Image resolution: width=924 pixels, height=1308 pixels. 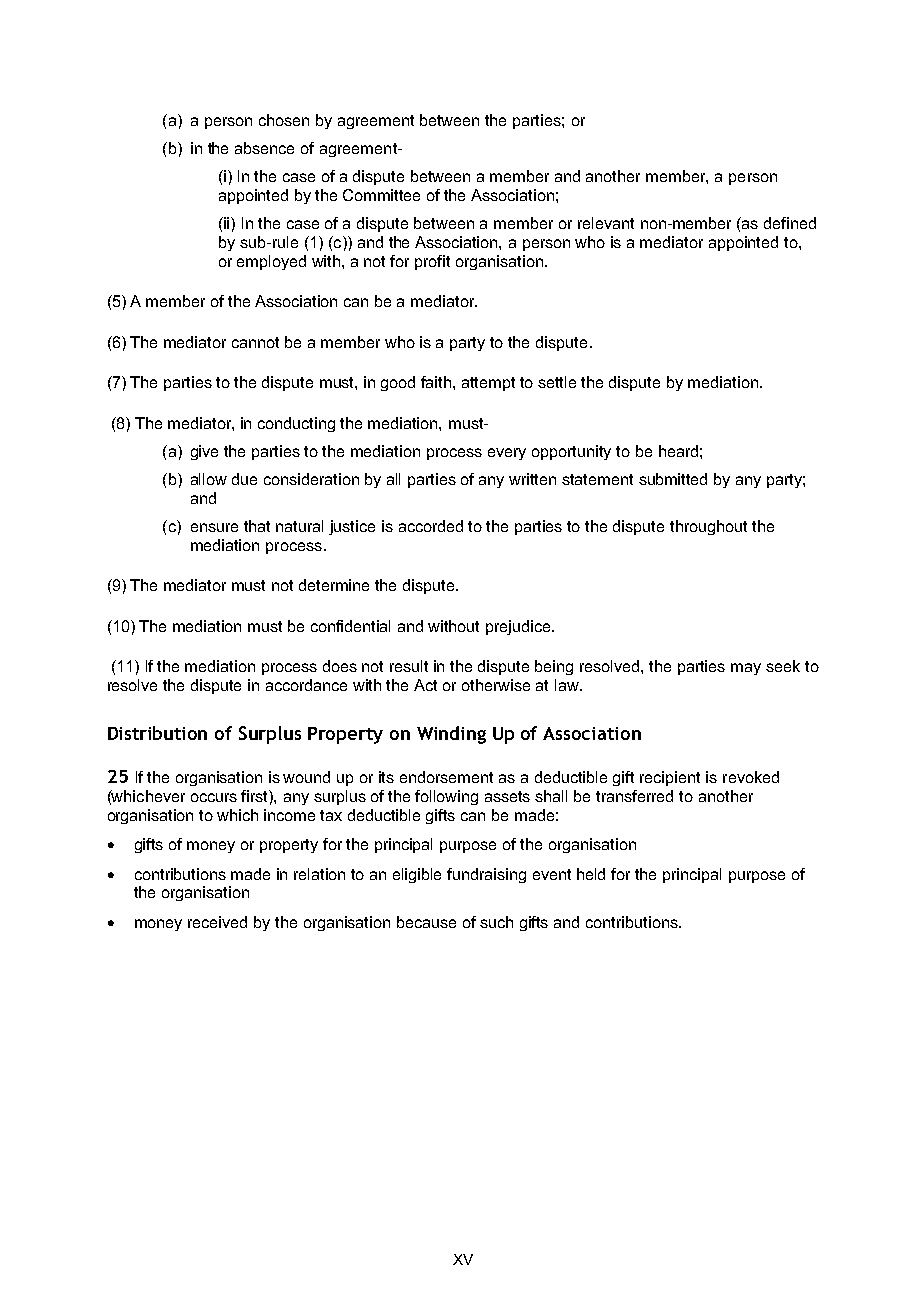 What do you see at coordinates (214, 527) in the screenshot?
I see `ensure` at bounding box center [214, 527].
